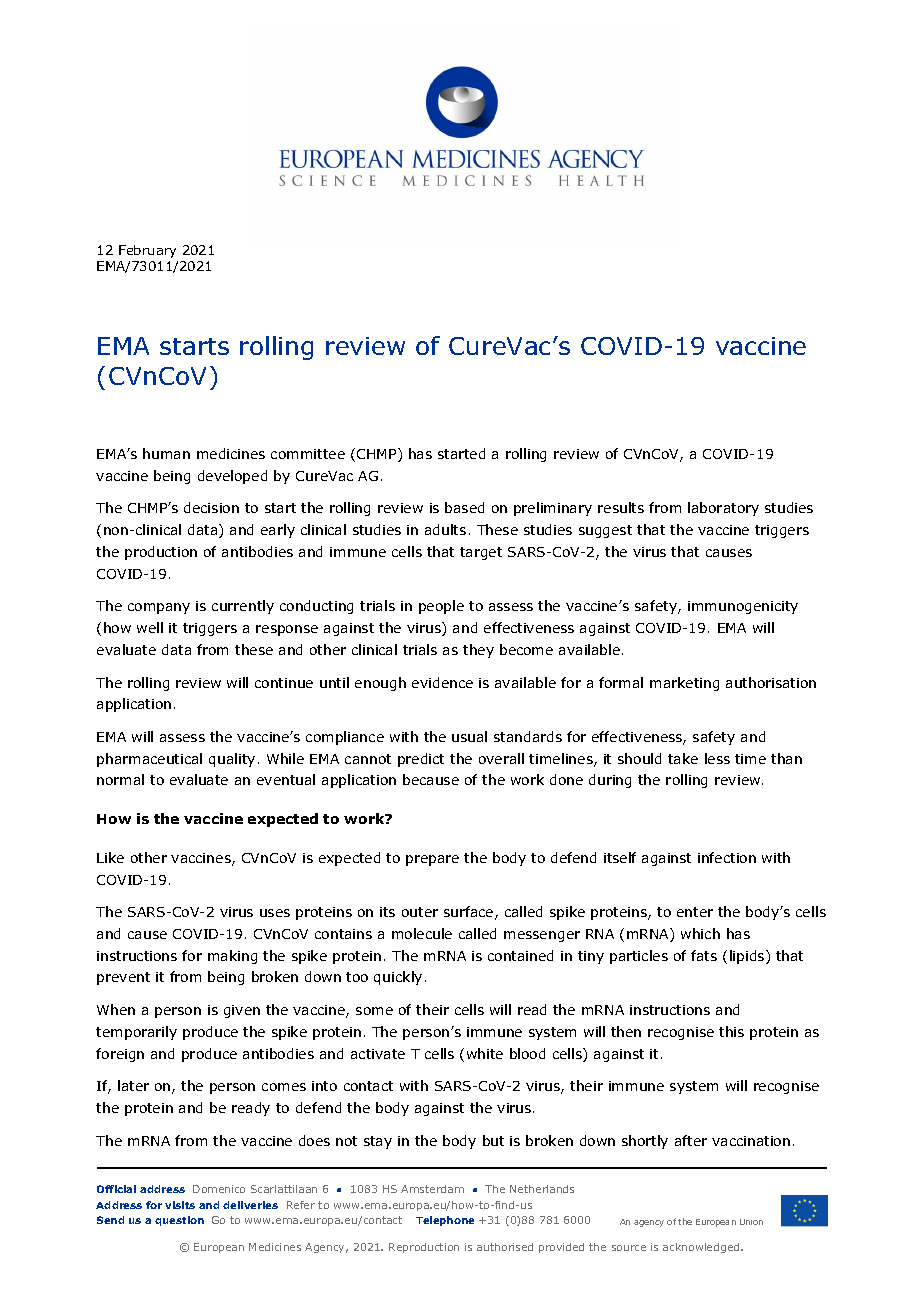 The image size is (924, 1308). I want to click on based, so click(464, 507).
